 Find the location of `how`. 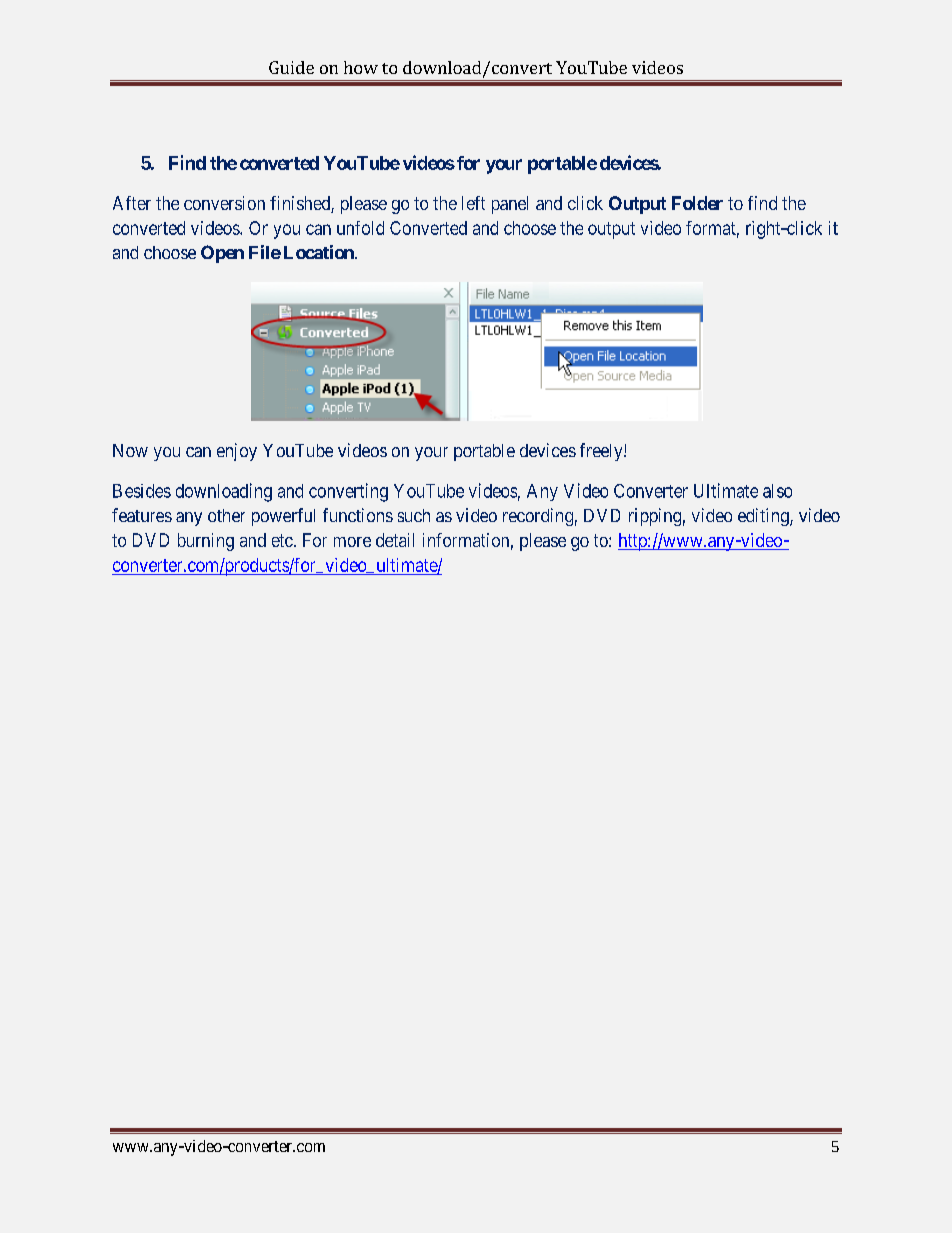

how is located at coordinates (361, 67).
